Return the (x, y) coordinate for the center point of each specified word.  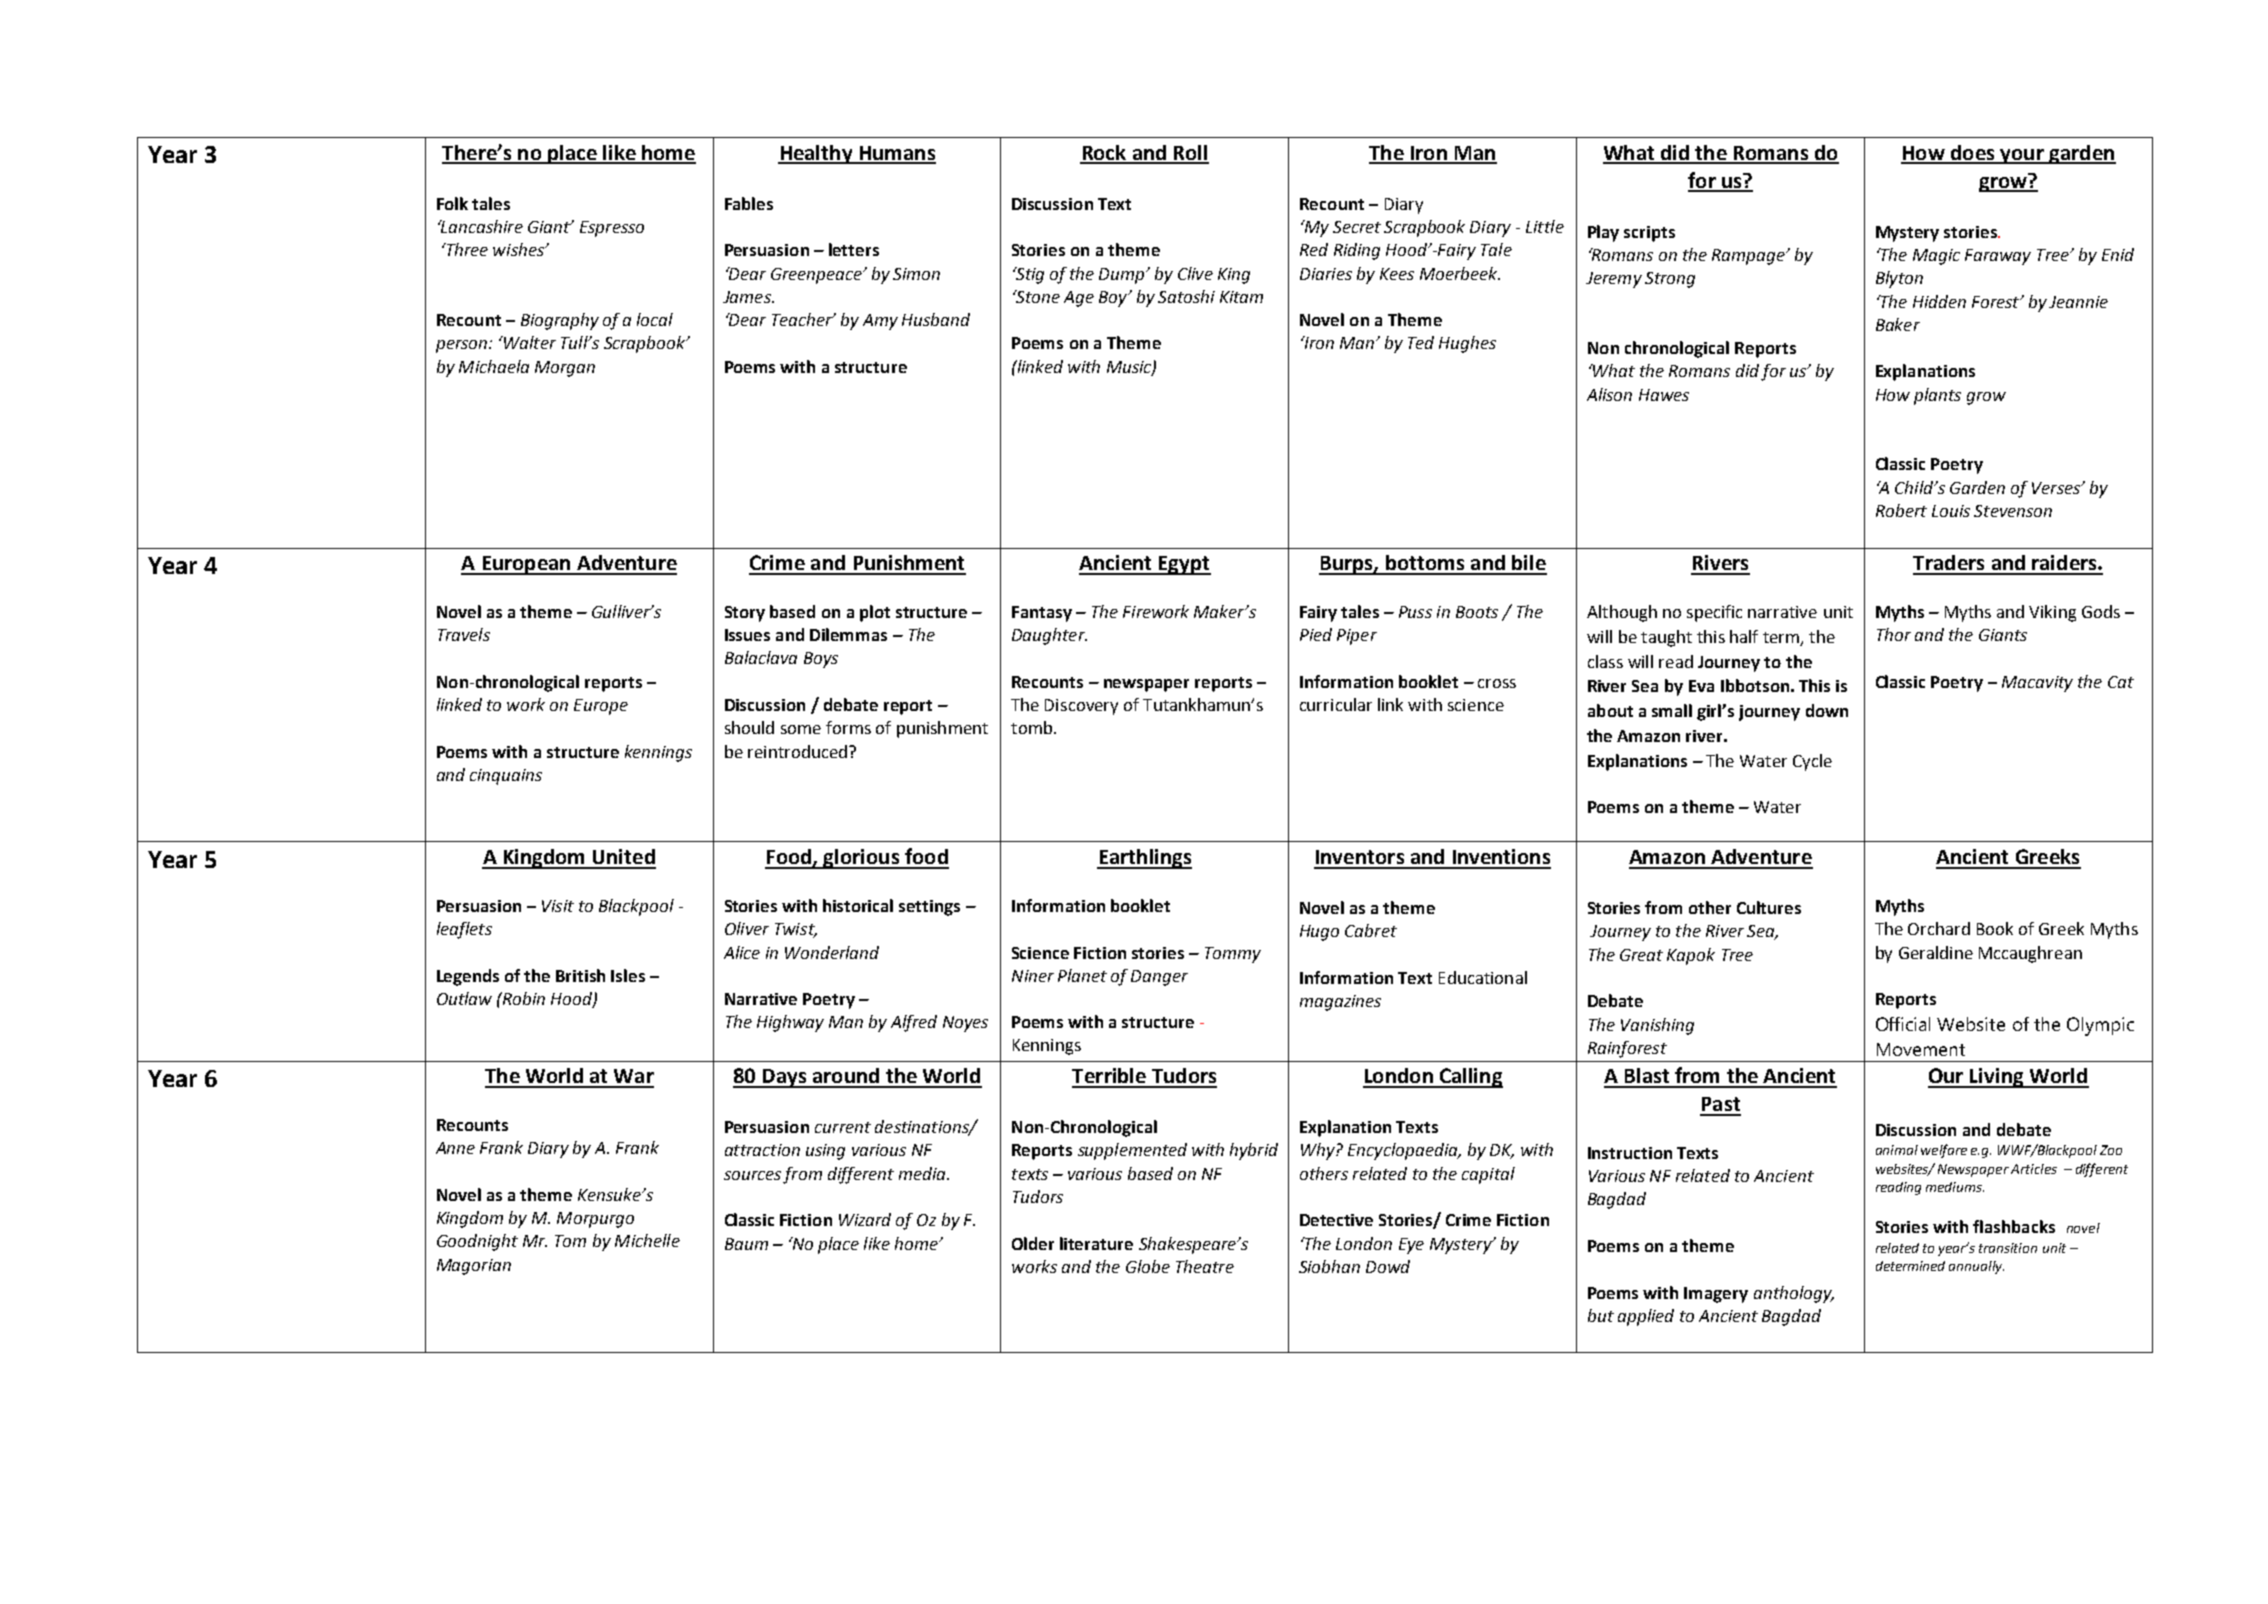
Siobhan (1329, 1266)
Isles (628, 975)
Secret (1357, 227)
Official (1903, 1024)
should (749, 727)
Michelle (647, 1240)
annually (1976, 1267)
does (1973, 154)
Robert (1901, 510)
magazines (1340, 1003)
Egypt (1184, 565)
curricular (1336, 704)
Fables (749, 203)
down (1827, 710)
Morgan (565, 369)
